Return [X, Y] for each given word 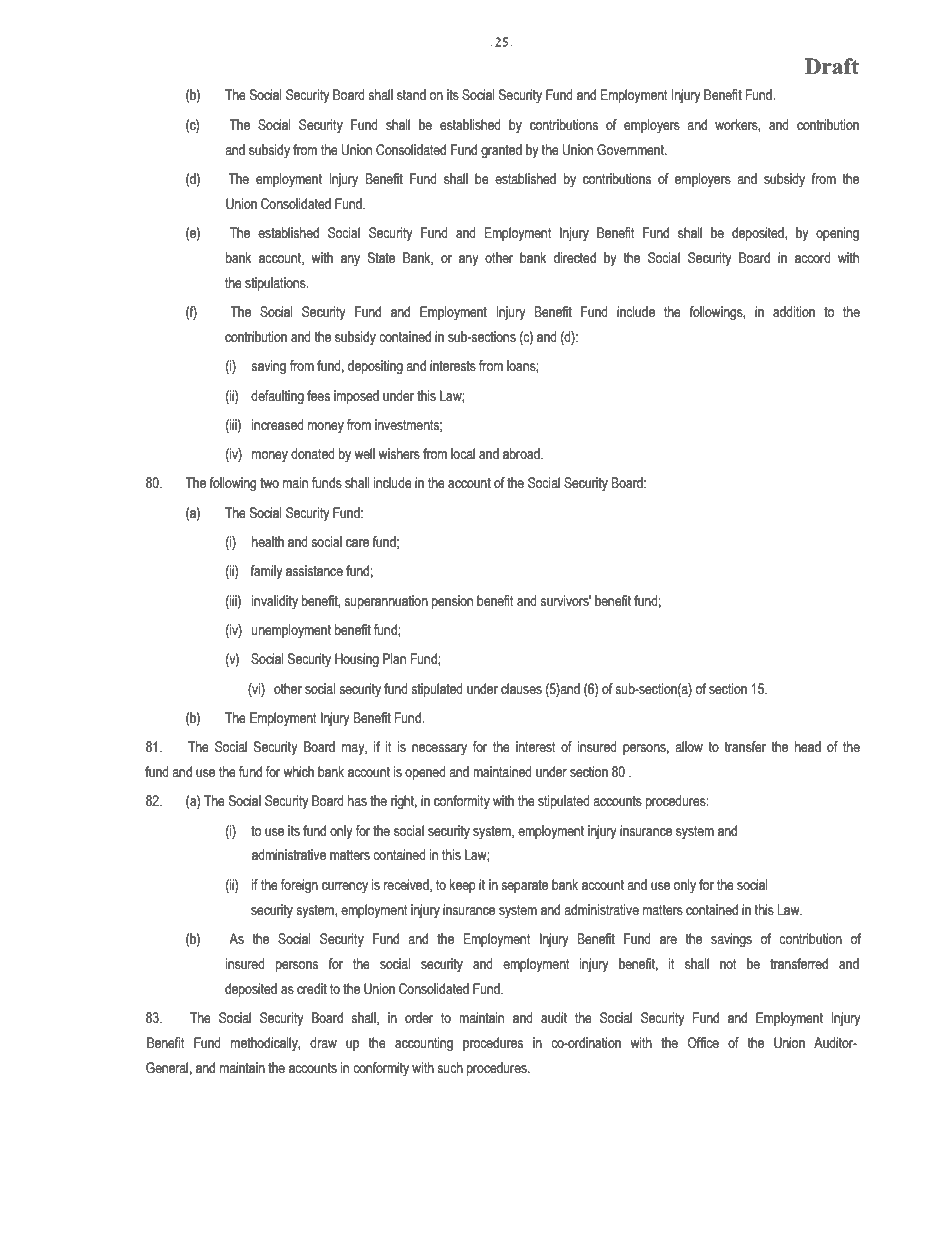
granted [501, 151]
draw [323, 1043]
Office [703, 1043]
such [450, 1068]
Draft [832, 66]
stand [411, 95]
